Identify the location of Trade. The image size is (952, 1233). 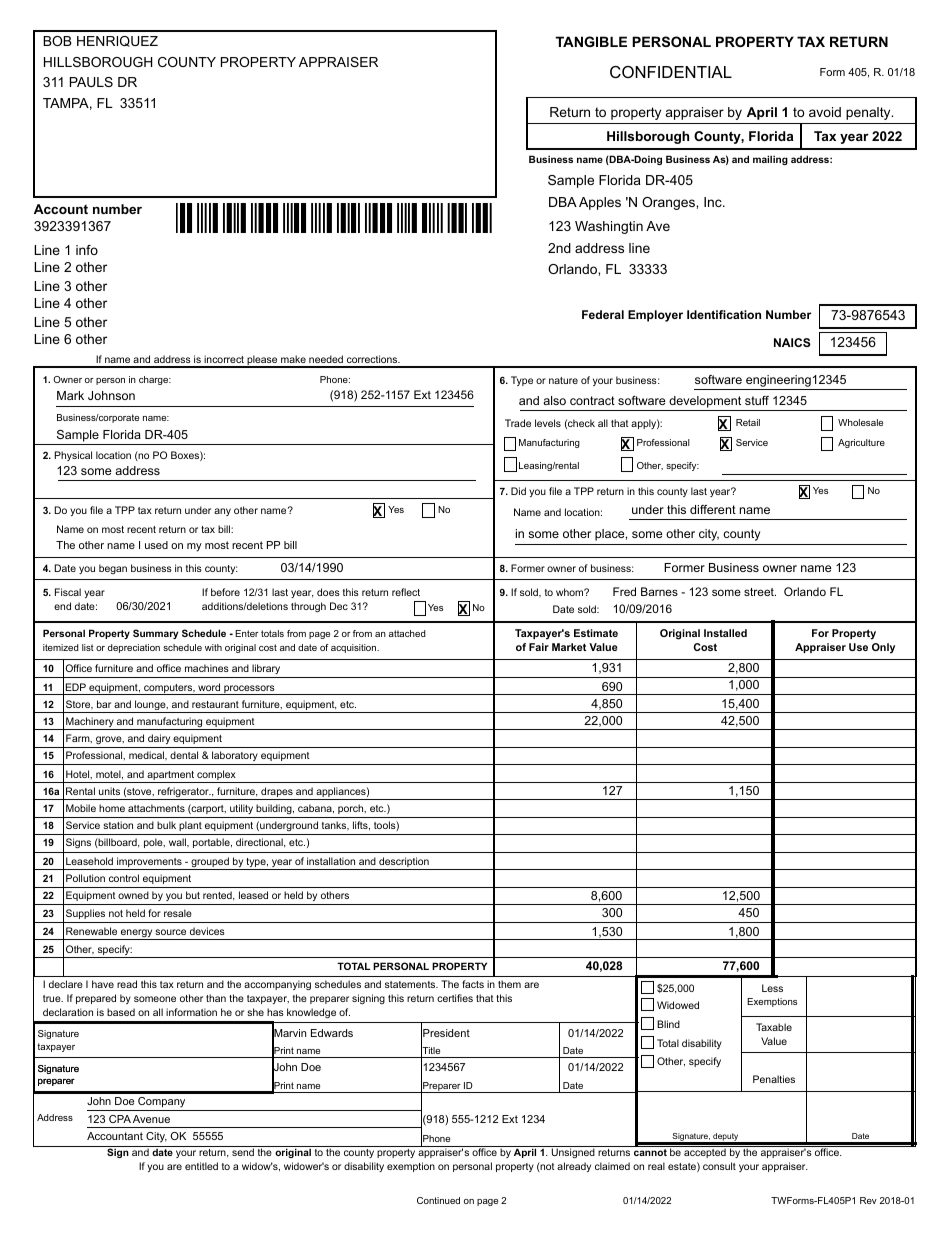
(518, 423).
